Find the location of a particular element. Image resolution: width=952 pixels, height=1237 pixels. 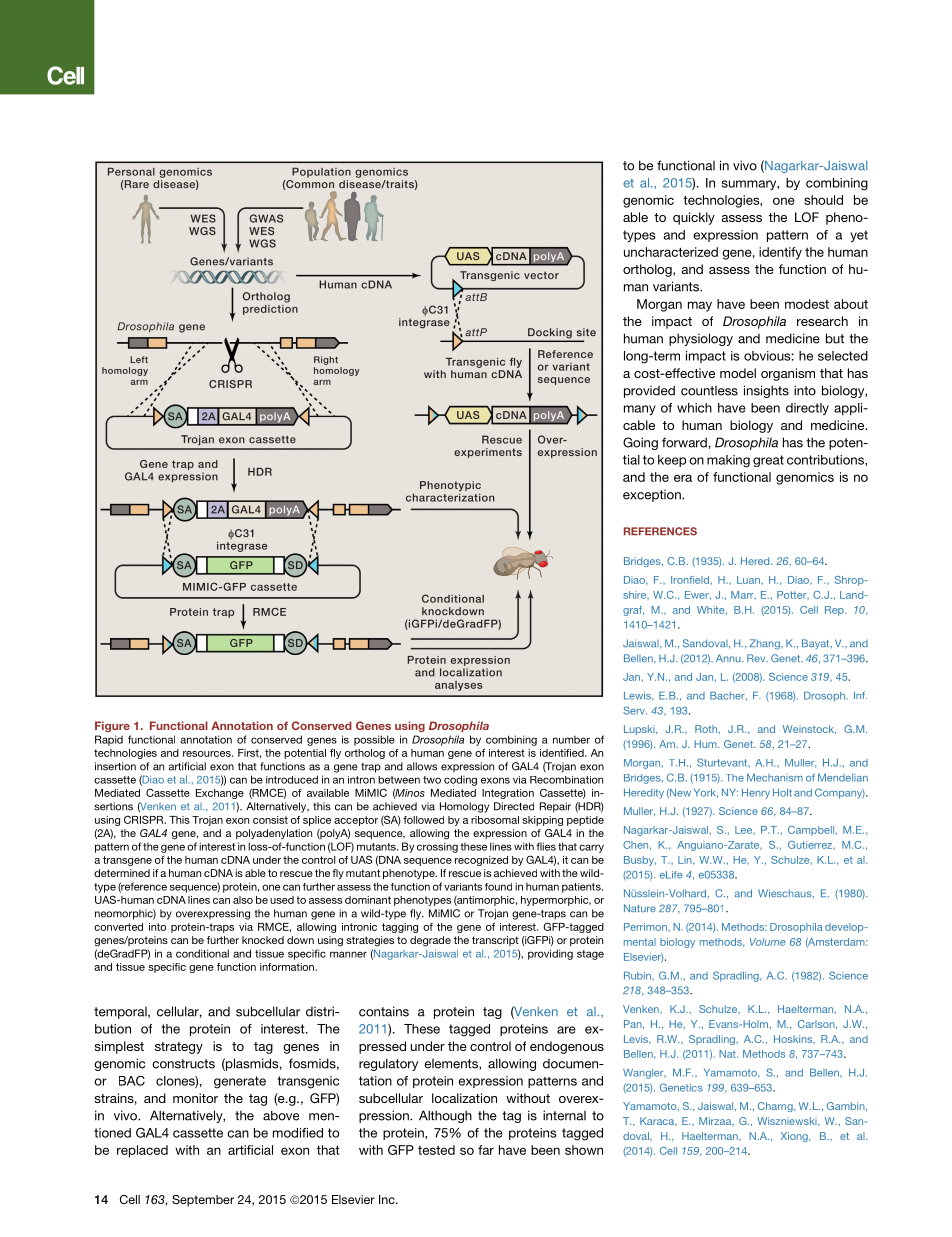

Rapid is located at coordinates (109, 740).
